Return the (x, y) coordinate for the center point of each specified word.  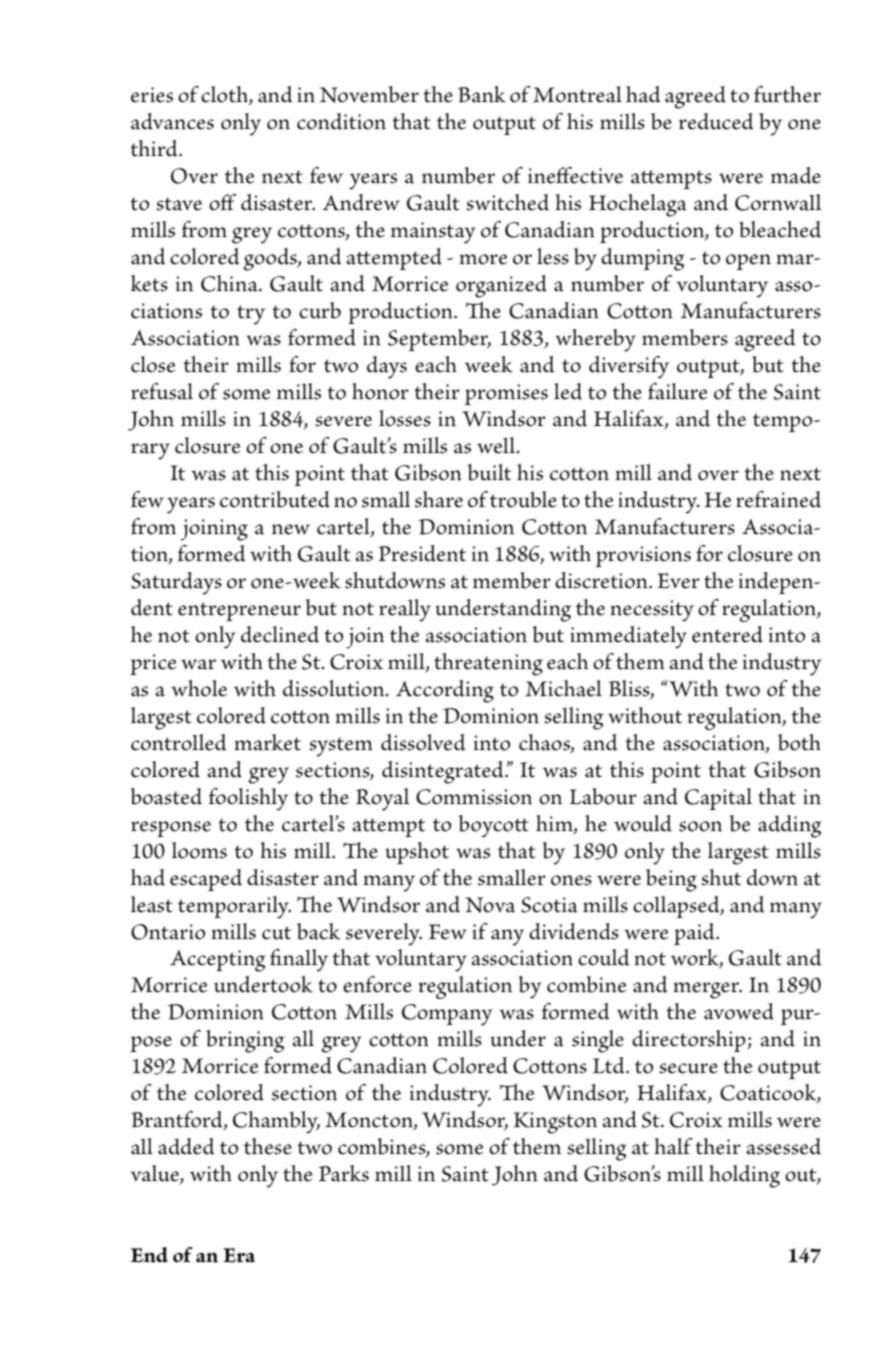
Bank (482, 94)
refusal (162, 391)
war (198, 664)
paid (695, 934)
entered (727, 634)
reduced (716, 121)
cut (276, 933)
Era (239, 1255)
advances (172, 121)
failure (677, 391)
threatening (488, 664)
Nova (490, 905)
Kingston (555, 1123)
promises (506, 394)
